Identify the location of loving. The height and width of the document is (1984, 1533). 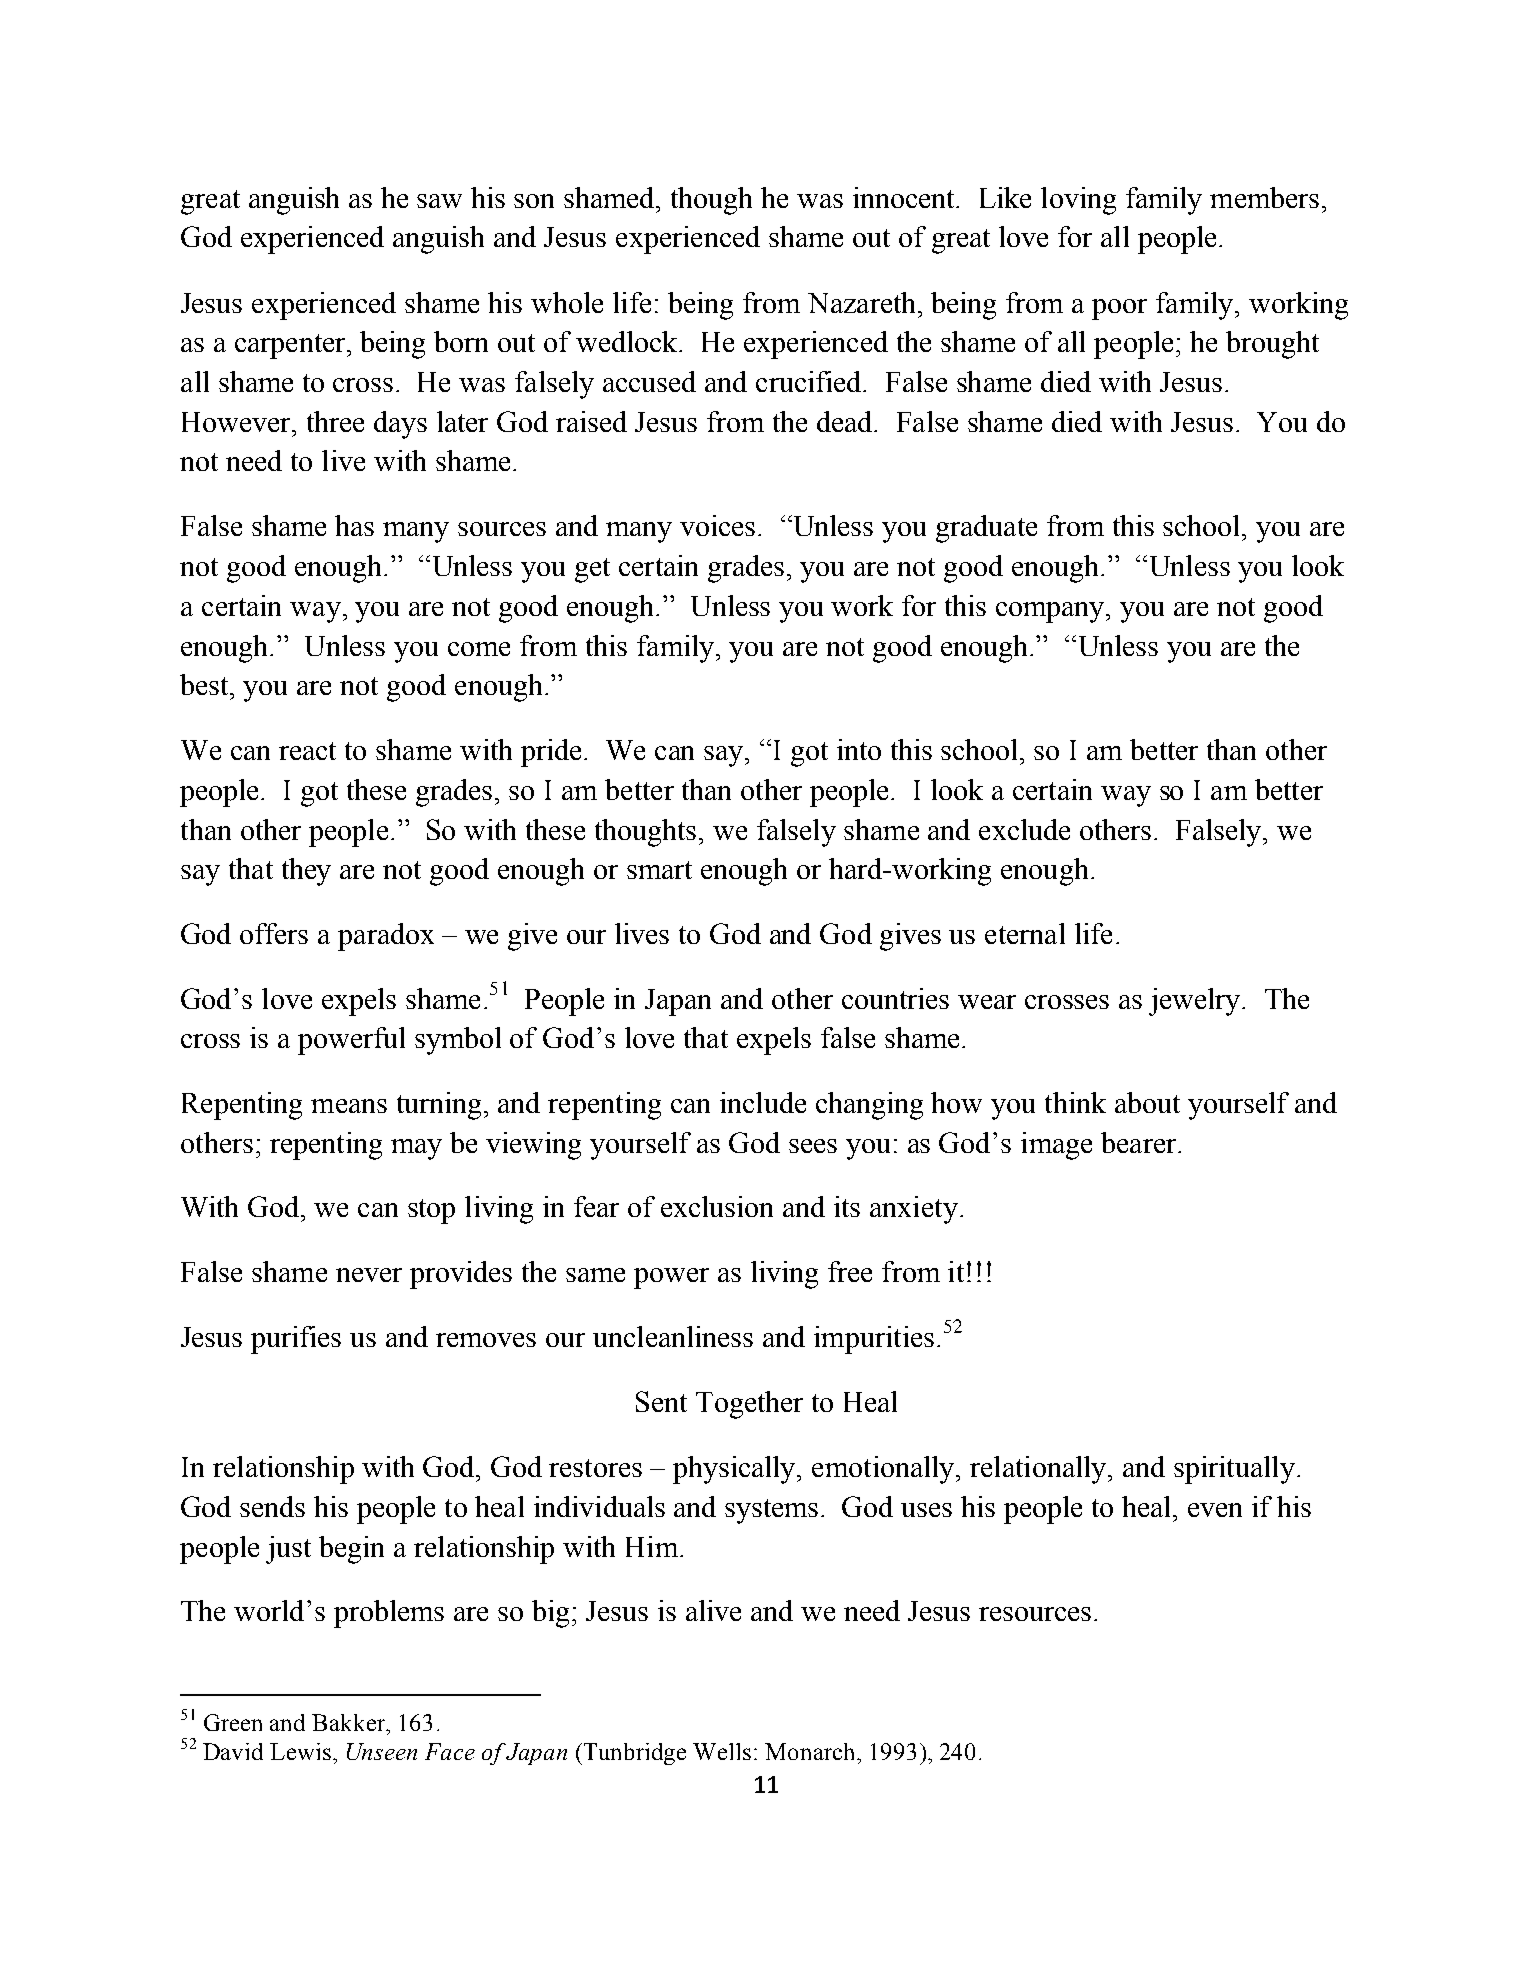
(1078, 201).
